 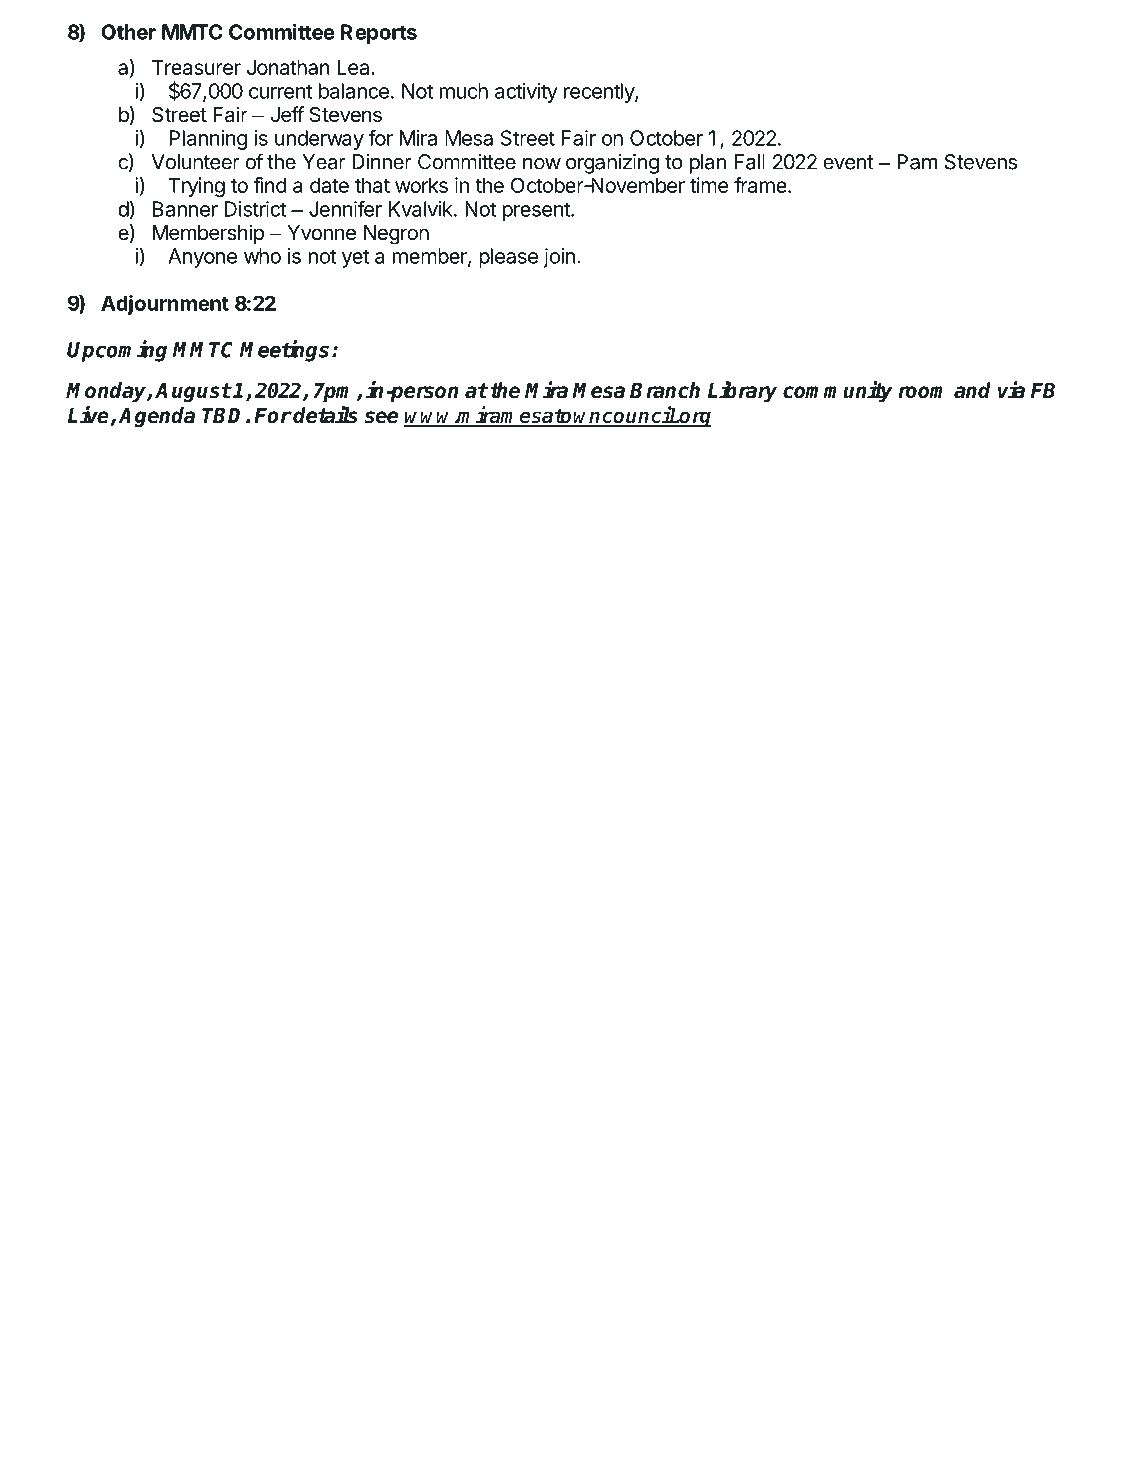 What do you see at coordinates (760, 185) in the document?
I see `frame` at bounding box center [760, 185].
